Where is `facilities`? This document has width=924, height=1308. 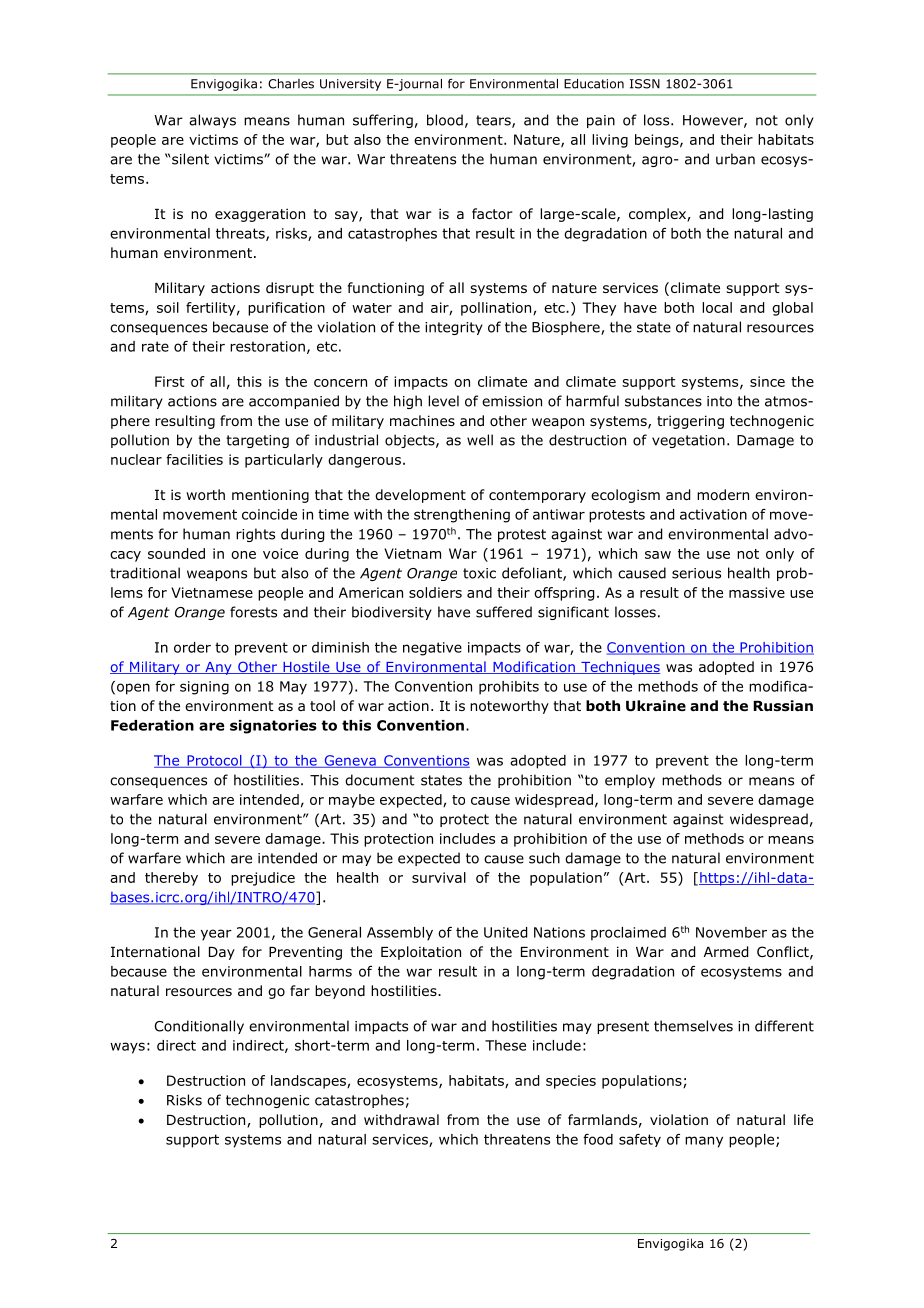 facilities is located at coordinates (194, 459).
